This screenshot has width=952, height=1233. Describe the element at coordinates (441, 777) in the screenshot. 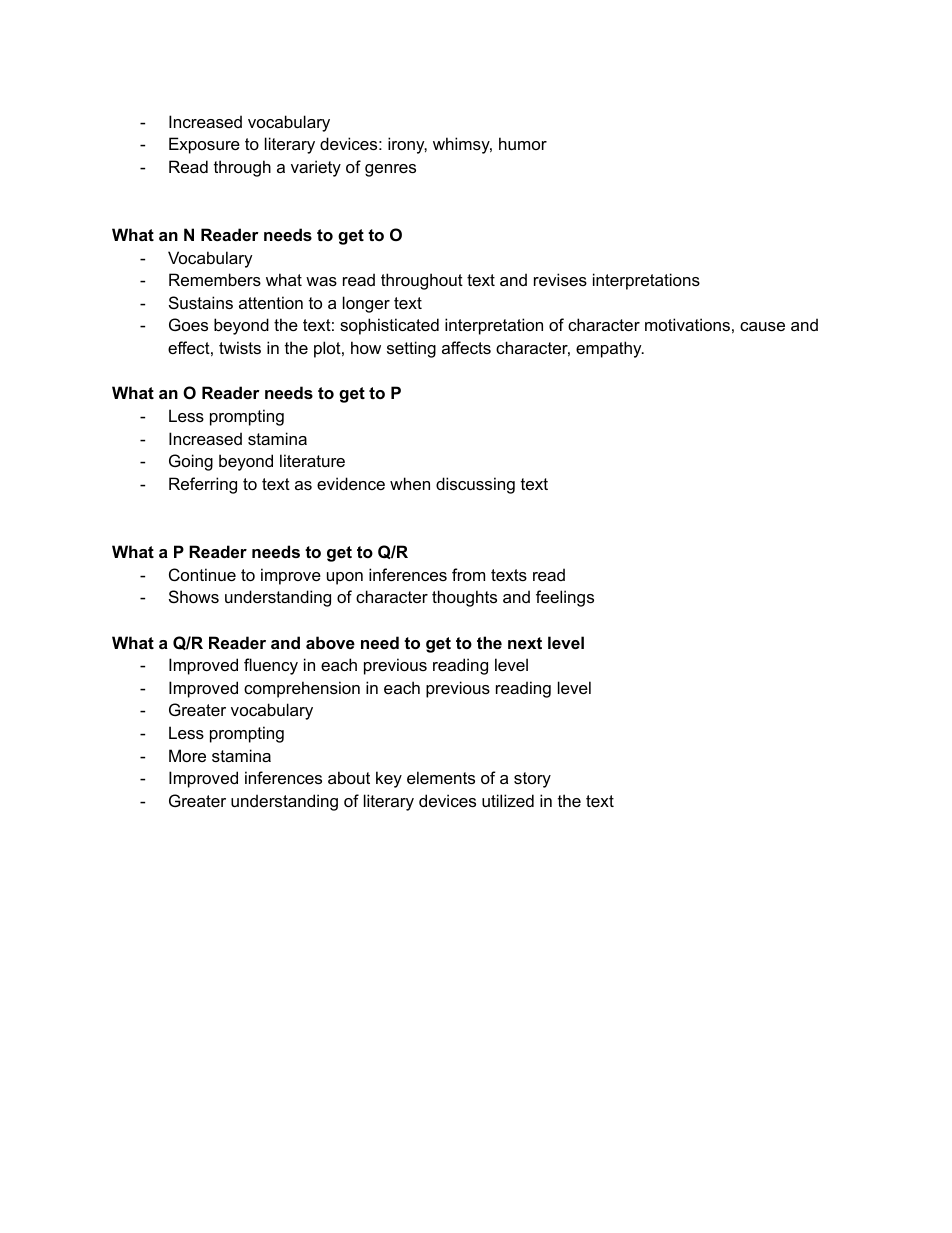

I see `elements` at that location.
